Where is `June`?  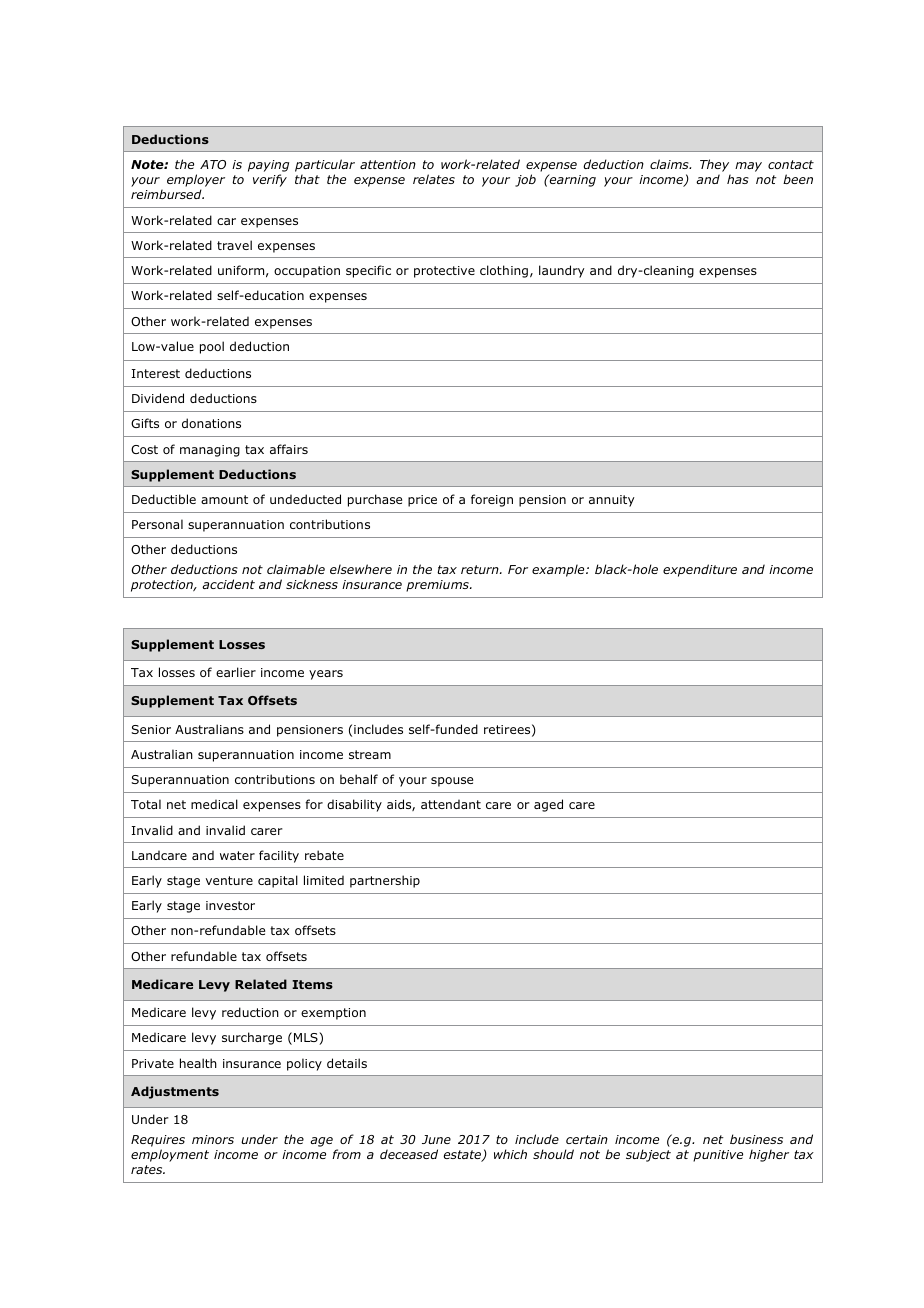 June is located at coordinates (436, 1139).
